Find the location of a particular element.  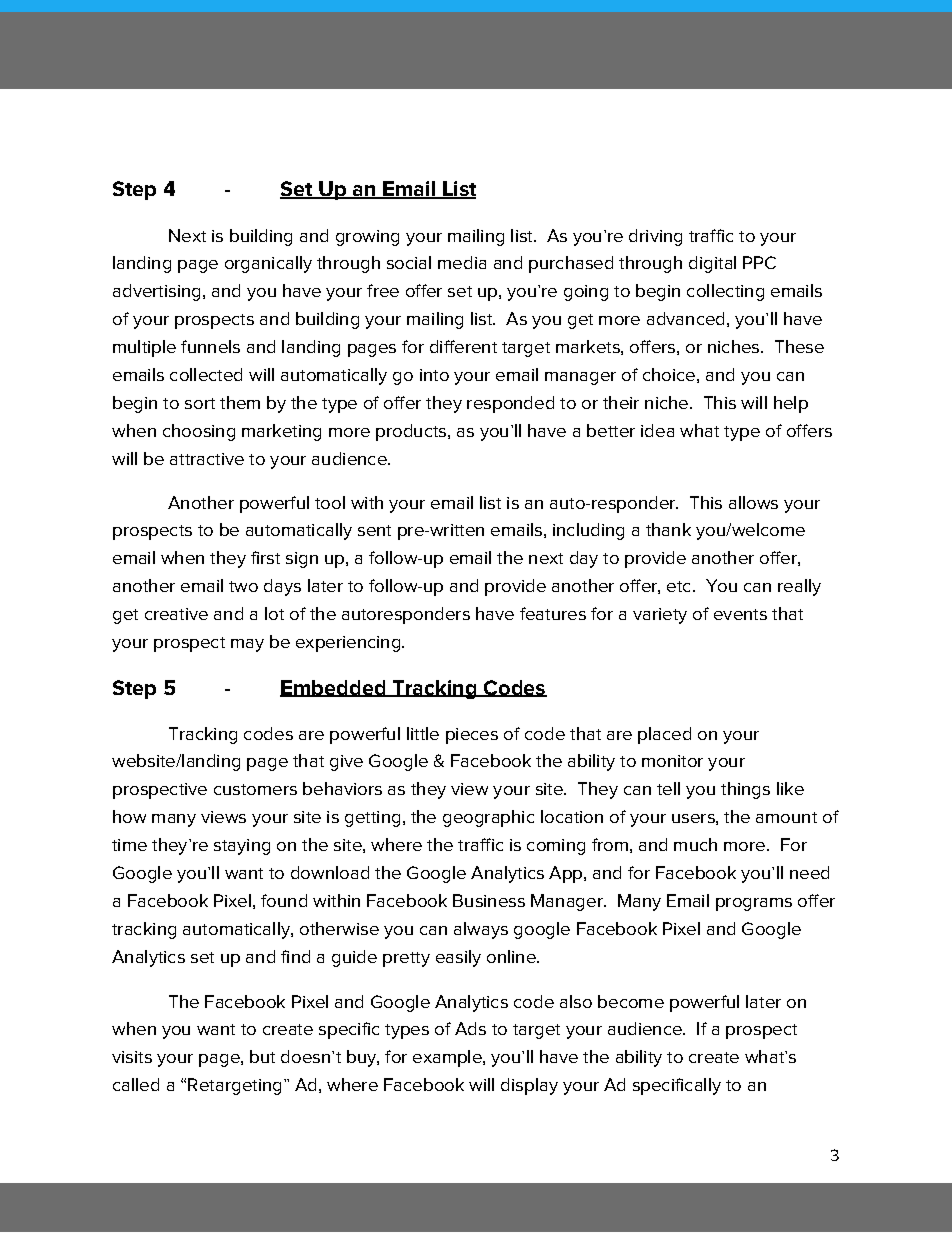

example is located at coordinates (448, 1058).
